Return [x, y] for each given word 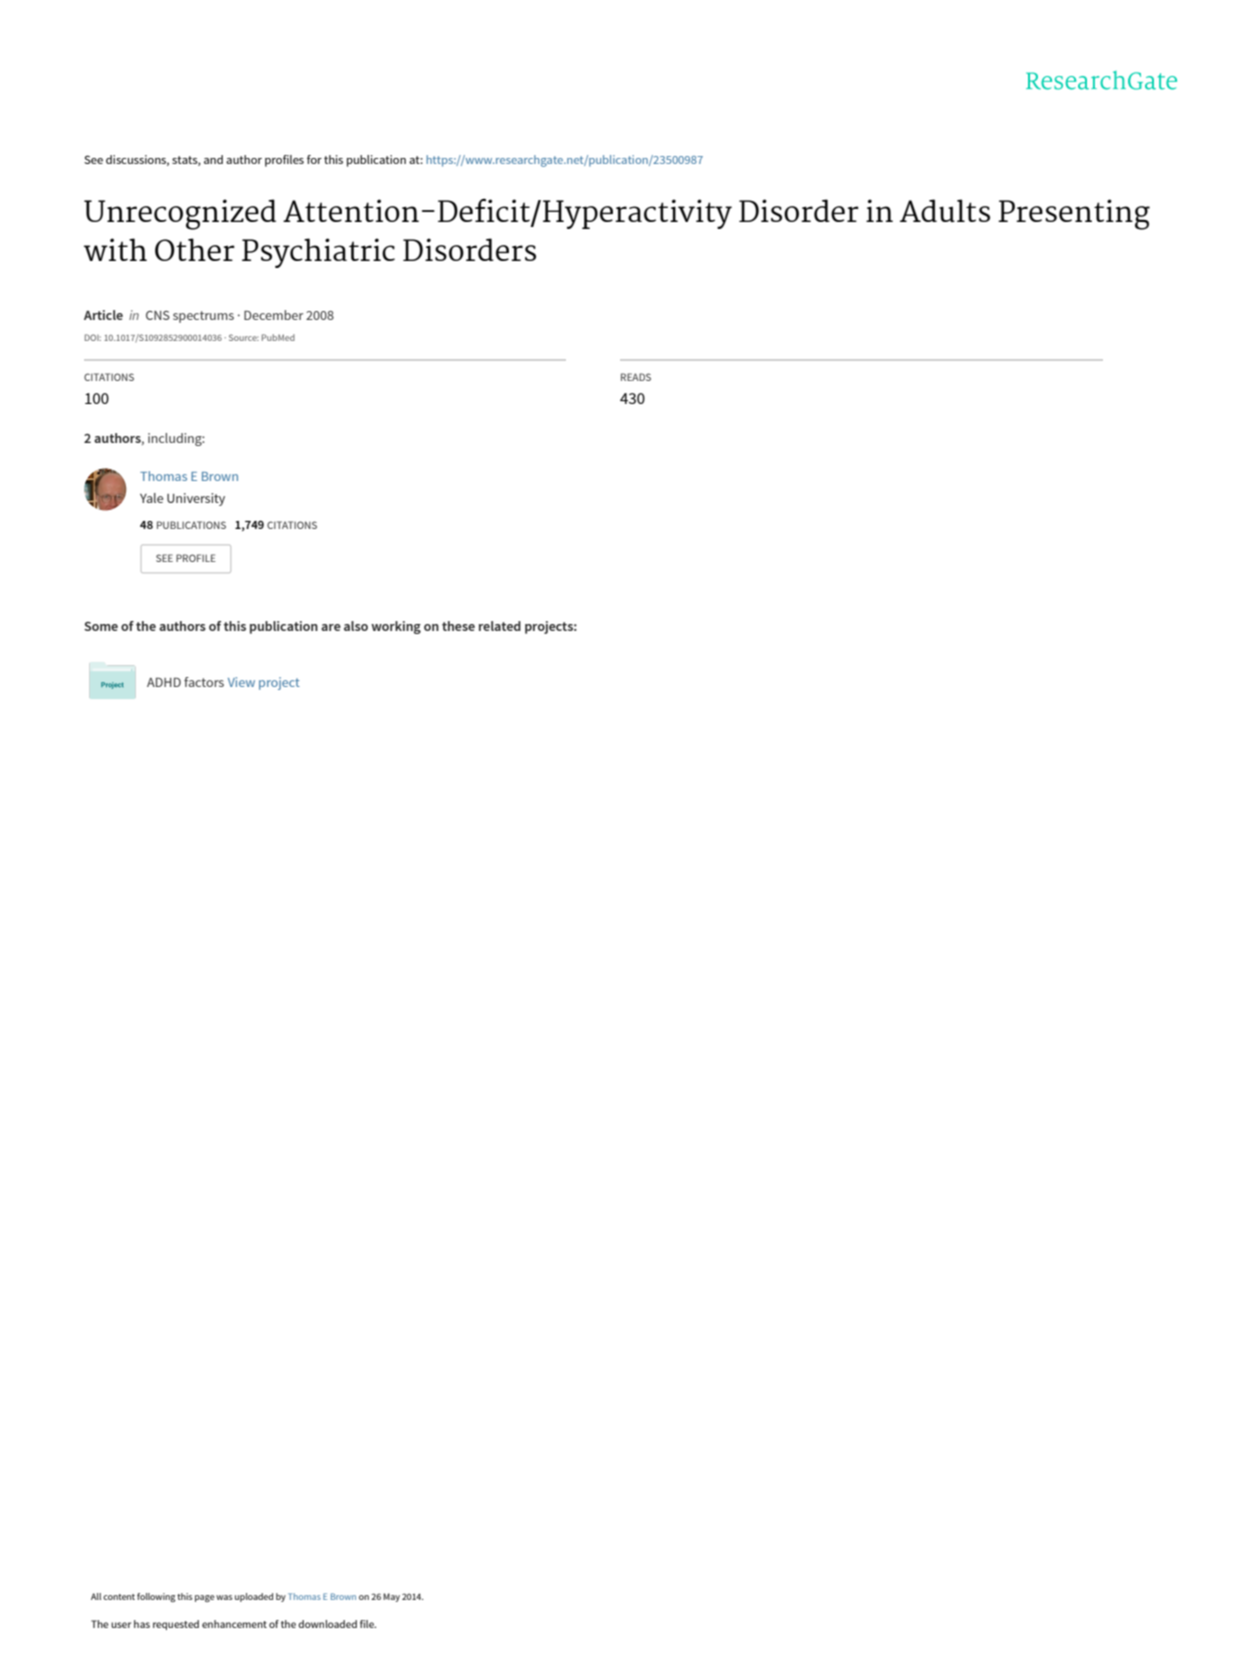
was [224, 1597]
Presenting [1074, 214]
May [391, 1597]
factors [204, 682]
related [500, 626]
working [396, 627]
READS [636, 377]
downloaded [327, 1624]
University [196, 499]
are [331, 627]
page [205, 1598]
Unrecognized [180, 214]
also [356, 626]
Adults [945, 210]
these [458, 626]
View [241, 682]
